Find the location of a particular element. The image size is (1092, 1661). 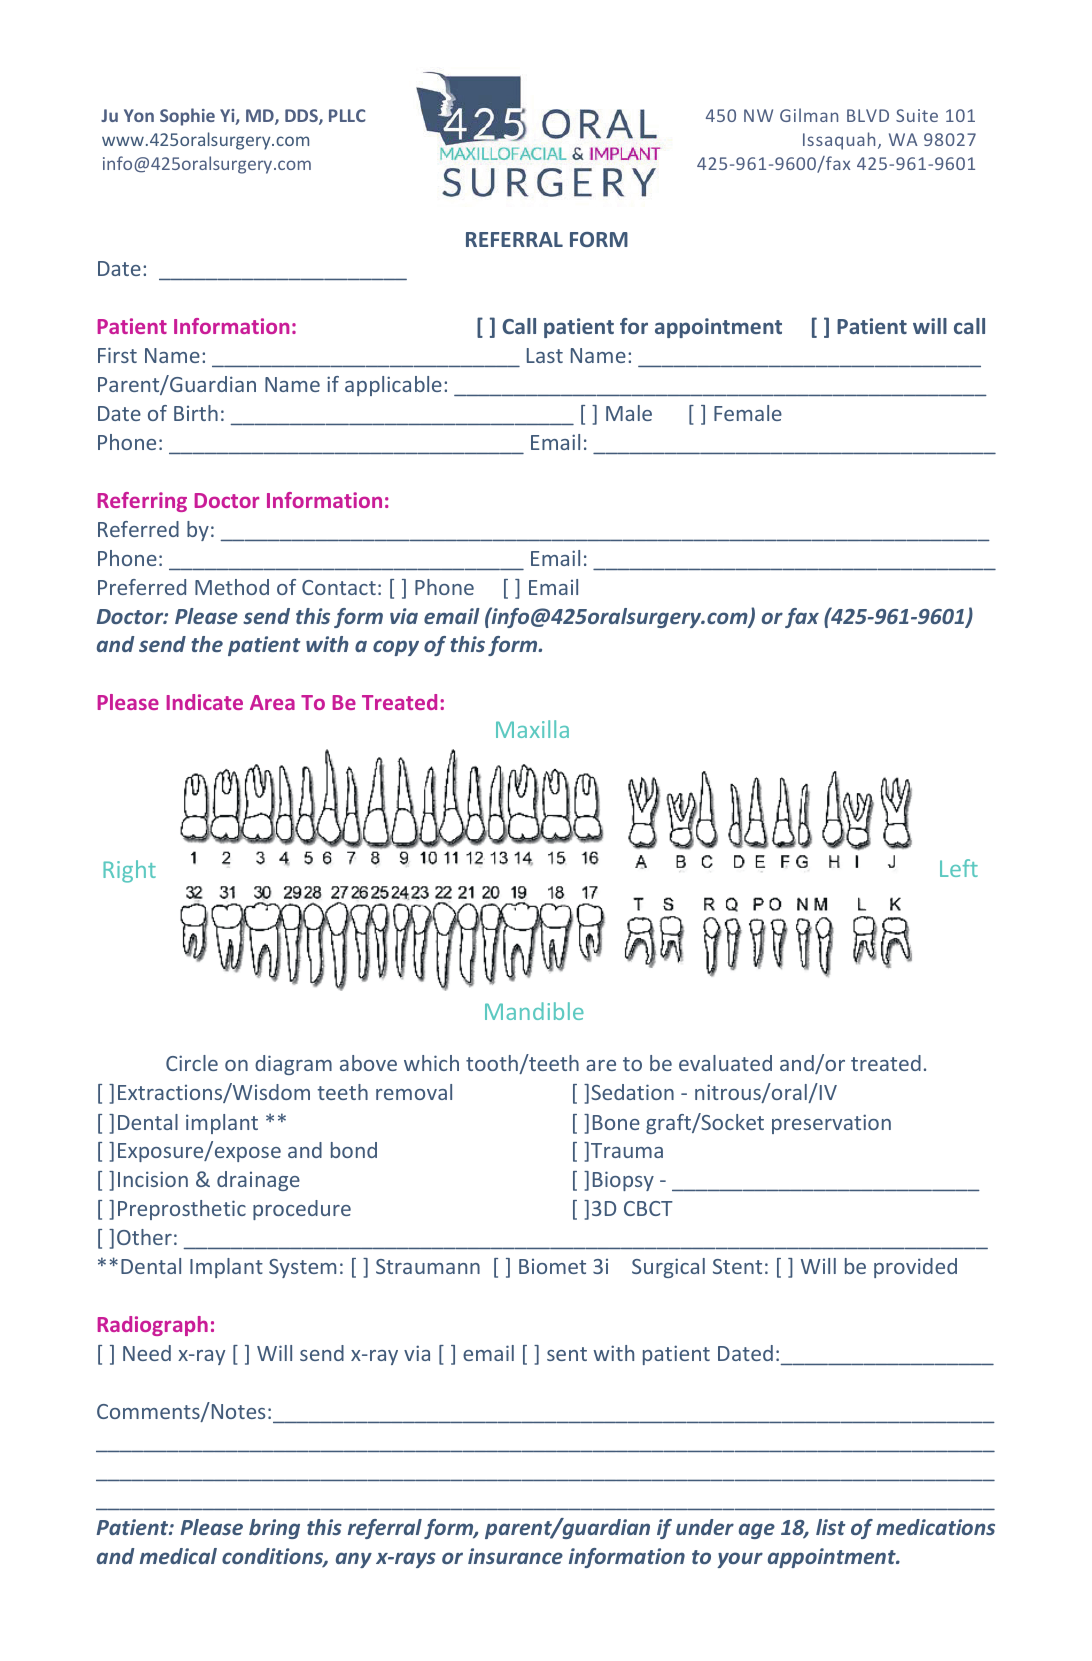

Left is located at coordinates (959, 868).
